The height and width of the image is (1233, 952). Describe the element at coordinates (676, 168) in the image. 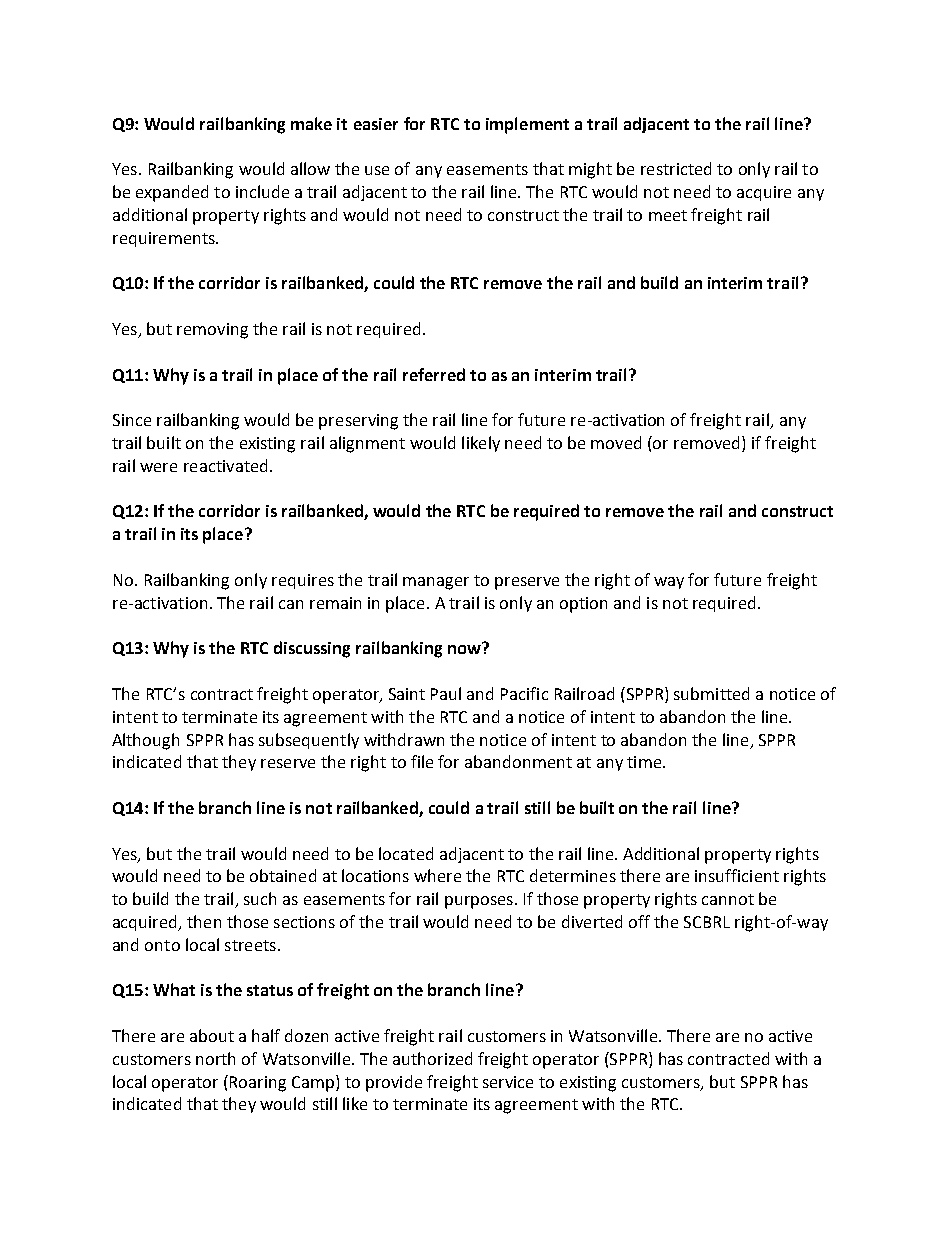

I see `restricted` at that location.
